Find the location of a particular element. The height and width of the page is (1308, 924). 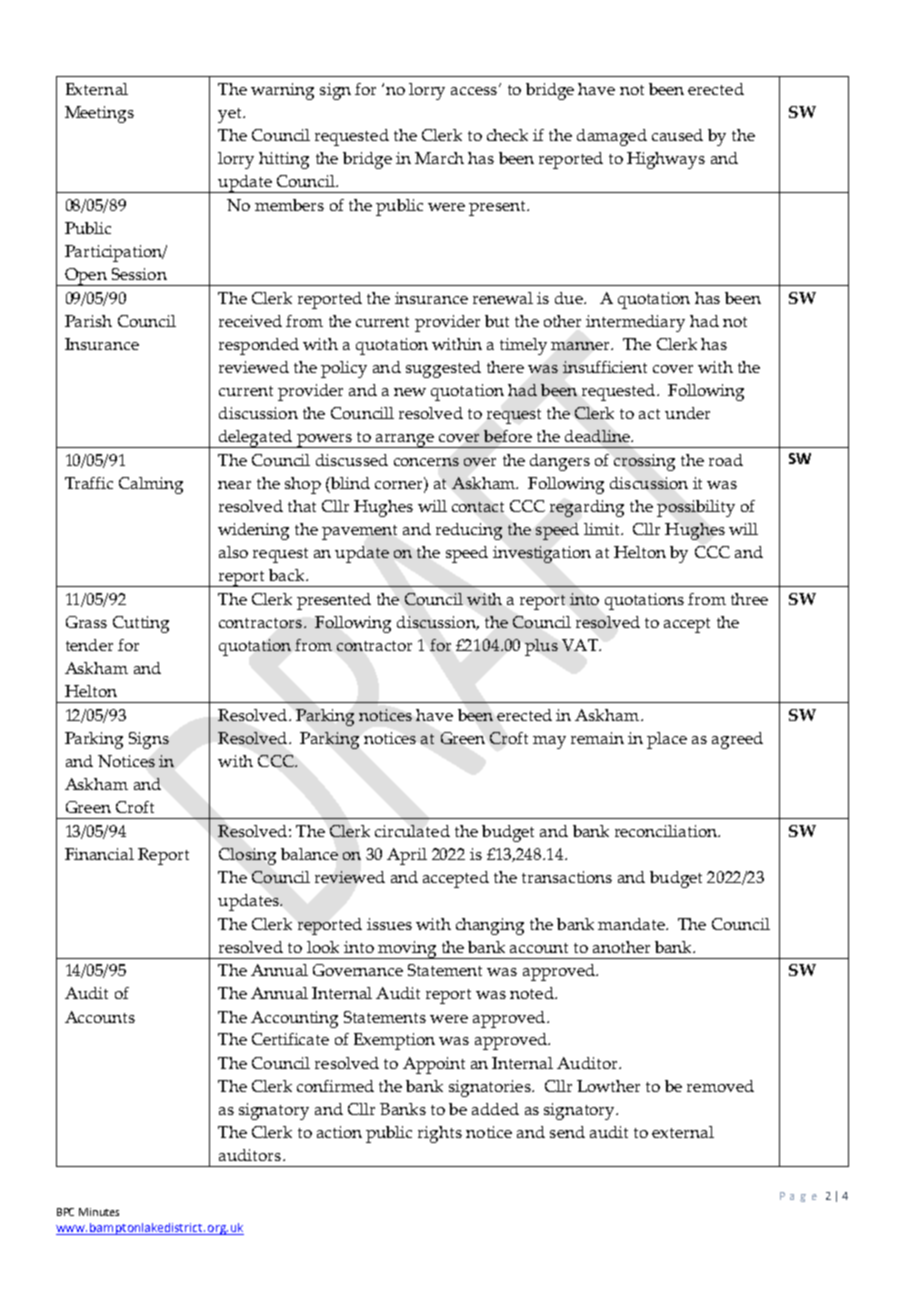

plus is located at coordinates (541, 647).
